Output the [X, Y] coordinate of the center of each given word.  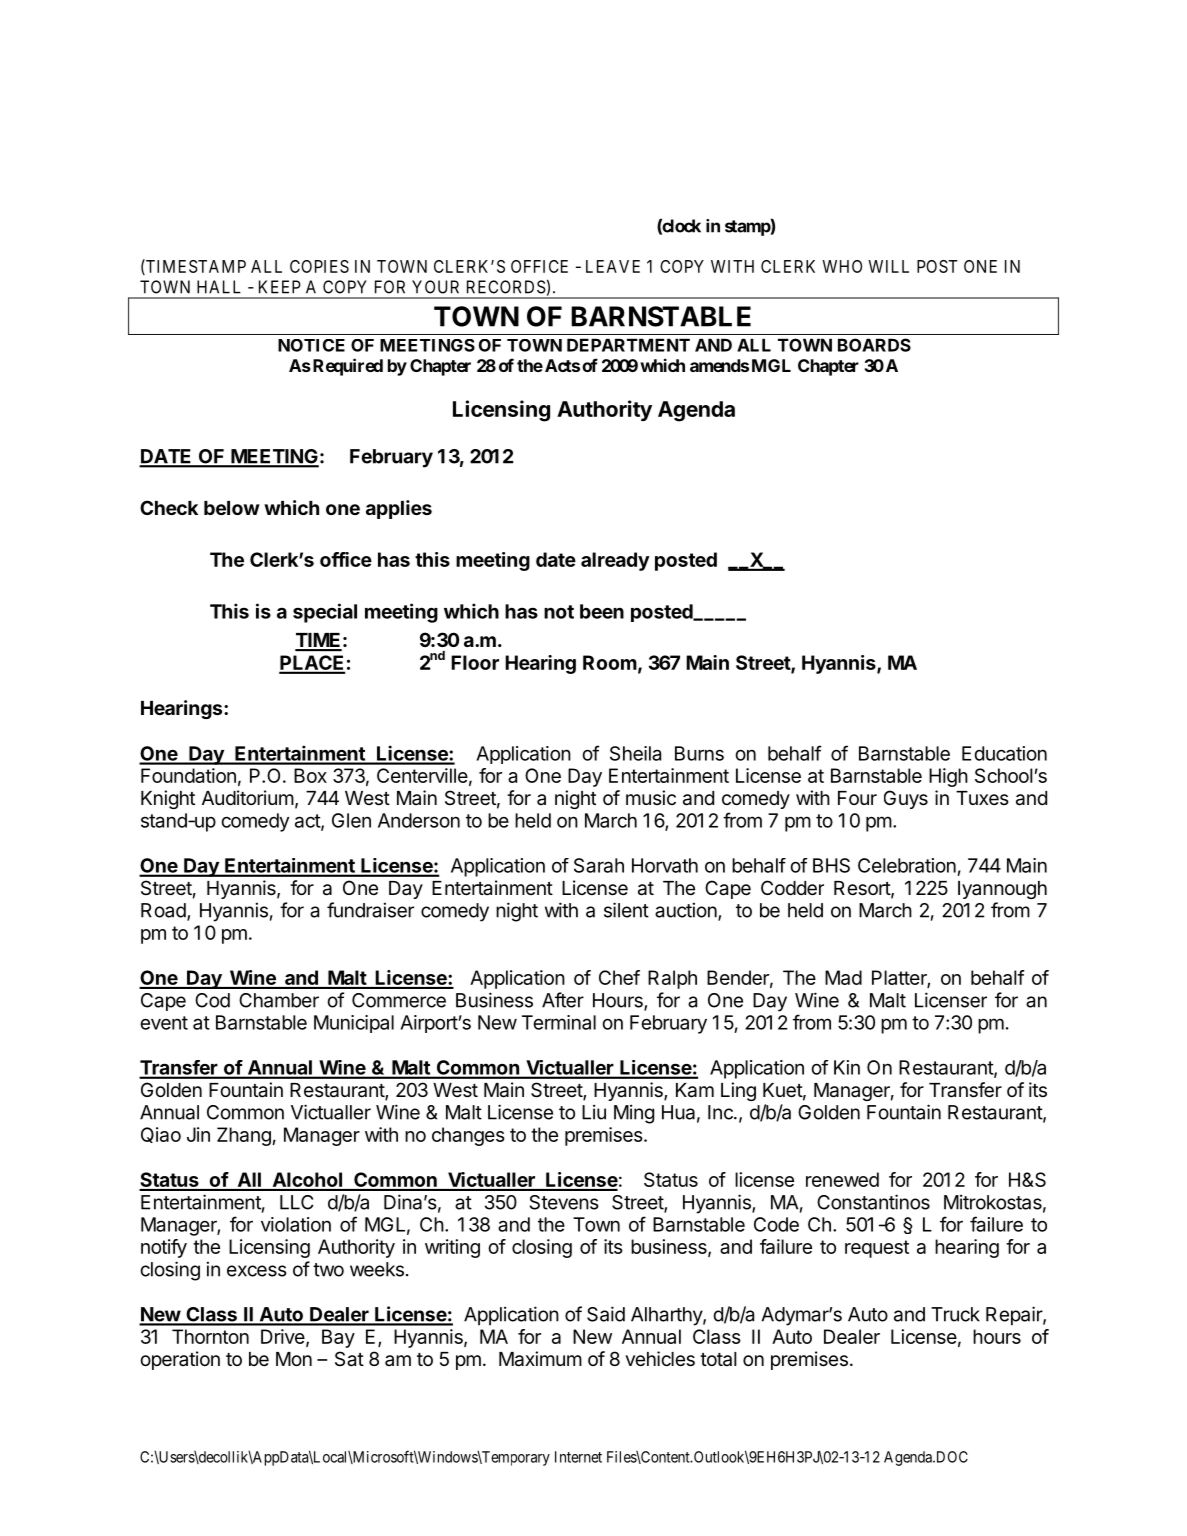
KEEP [280, 287]
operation [180, 1360]
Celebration [907, 865]
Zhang [244, 1136]
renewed [842, 1179]
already [615, 561]
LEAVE [613, 266]
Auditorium [248, 797]
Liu [594, 1112]
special [325, 613]
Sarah [599, 865]
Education [1004, 753]
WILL [888, 266]
